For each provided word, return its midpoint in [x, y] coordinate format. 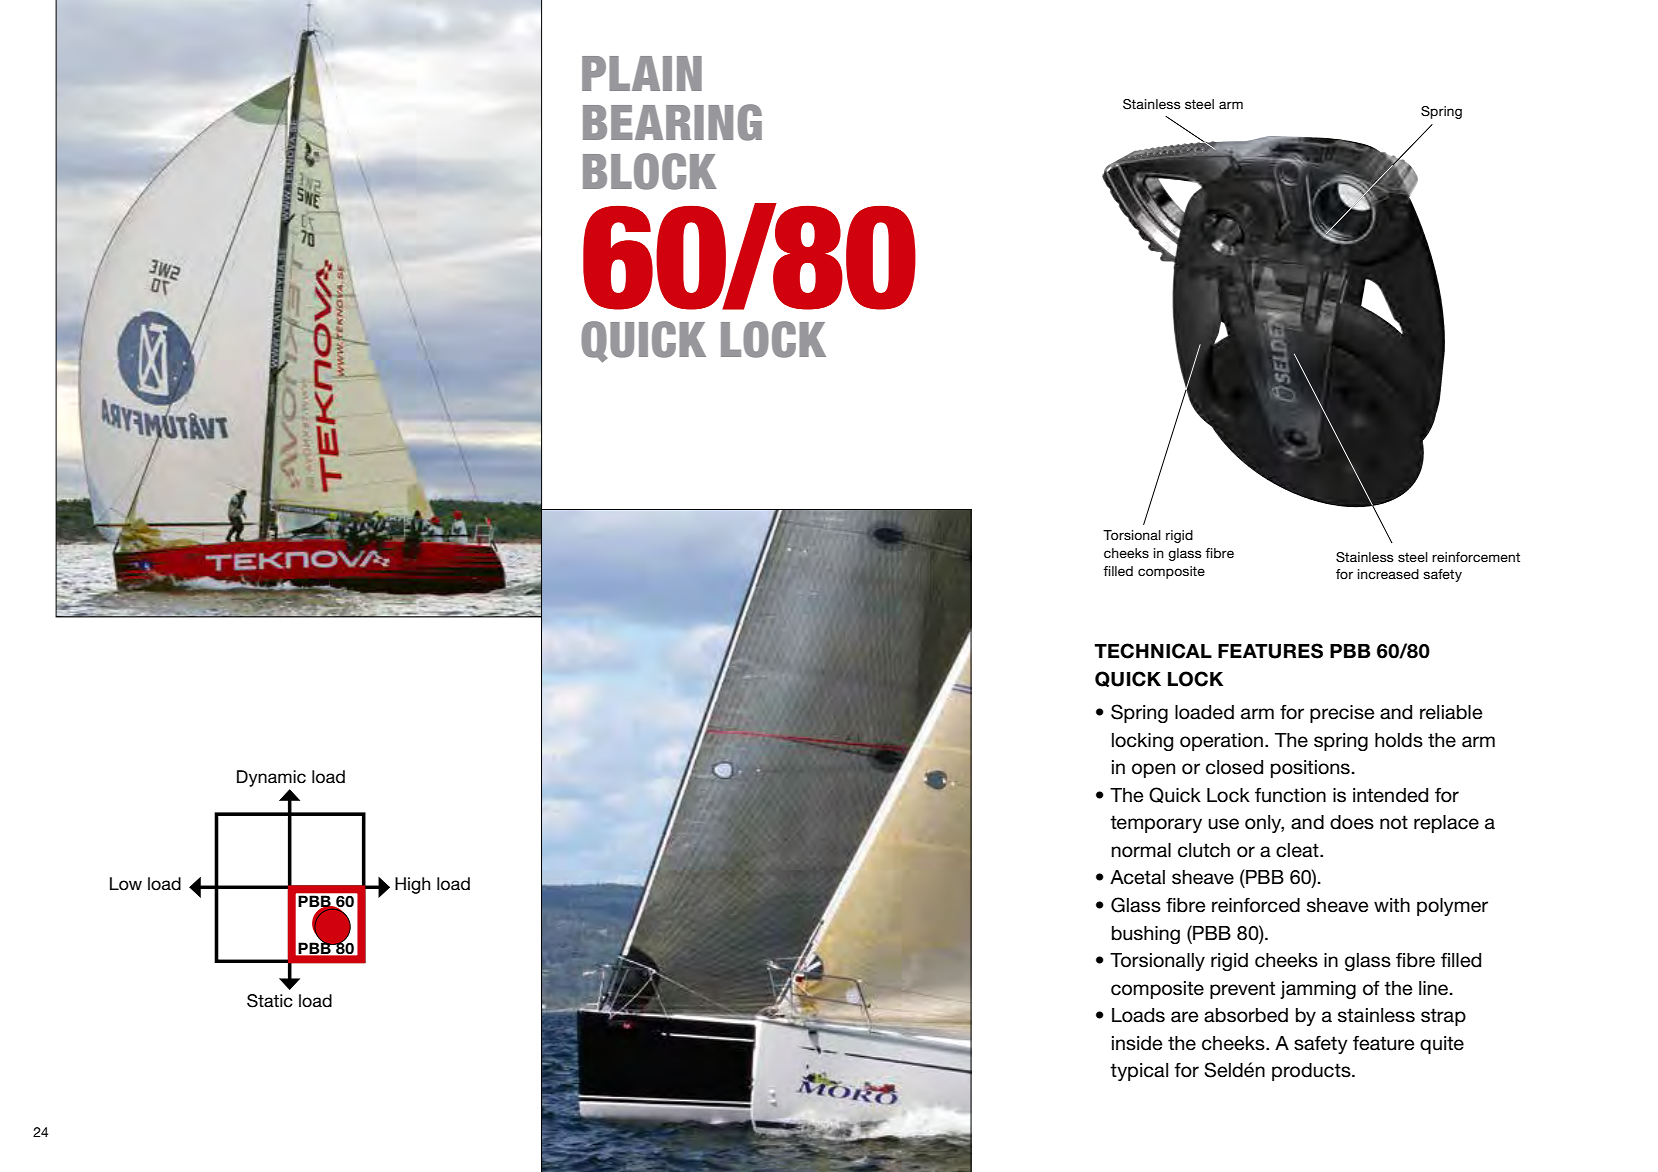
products [1312, 1072]
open [1153, 770]
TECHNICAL [1153, 651]
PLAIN [642, 73]
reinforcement [1476, 557]
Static [270, 1001]
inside [1137, 1043]
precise [1342, 714]
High [412, 885]
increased [1388, 574]
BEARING [672, 122]
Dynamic [271, 780]
